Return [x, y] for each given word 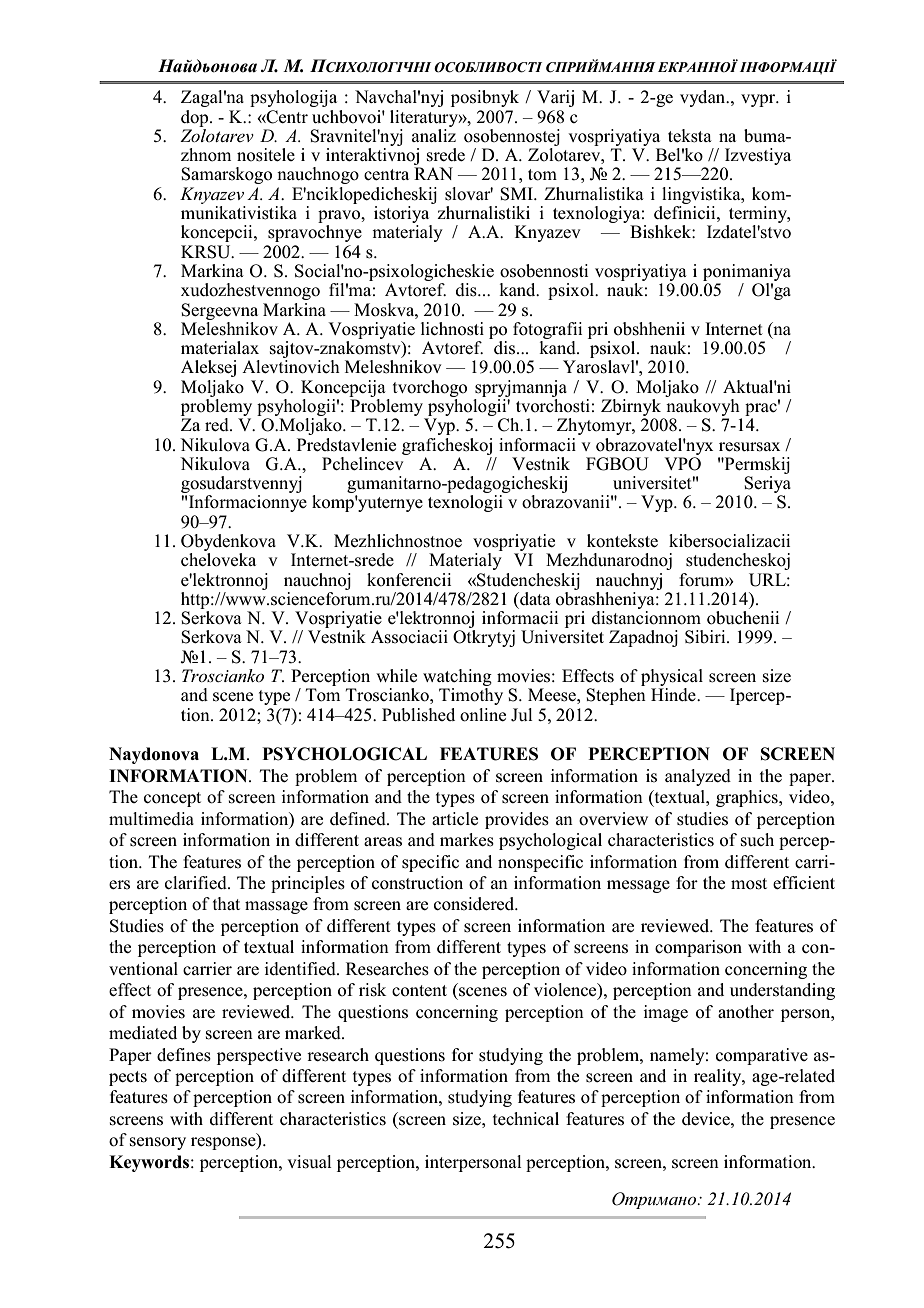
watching [457, 679]
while [396, 675]
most [749, 884]
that [226, 903]
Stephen [616, 696]
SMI [517, 194]
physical [672, 679]
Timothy [471, 696]
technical [526, 1118]
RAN [433, 173]
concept [172, 799]
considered [475, 904]
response [224, 1143]
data [534, 598]
